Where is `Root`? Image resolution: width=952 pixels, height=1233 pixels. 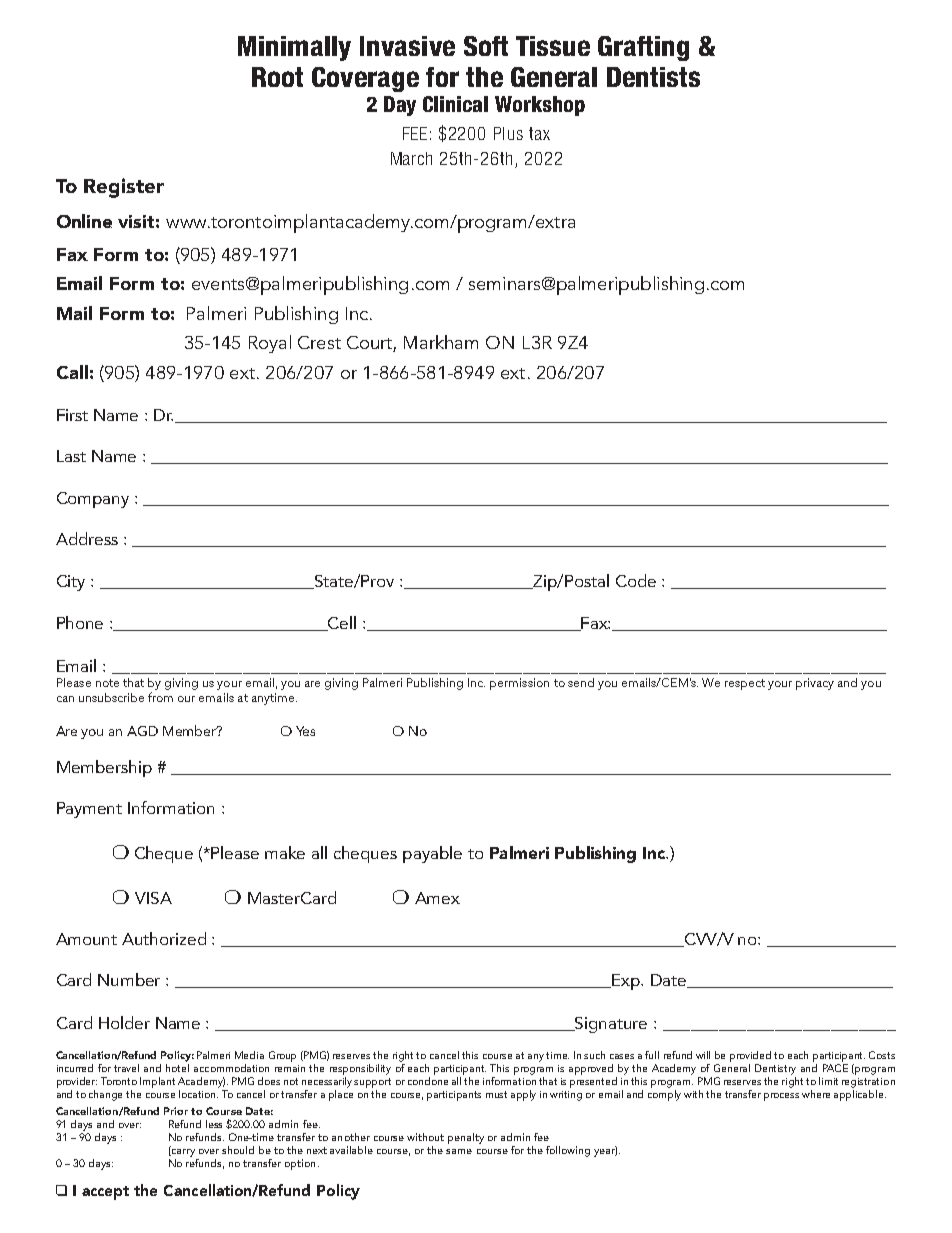
Root is located at coordinates (277, 77).
